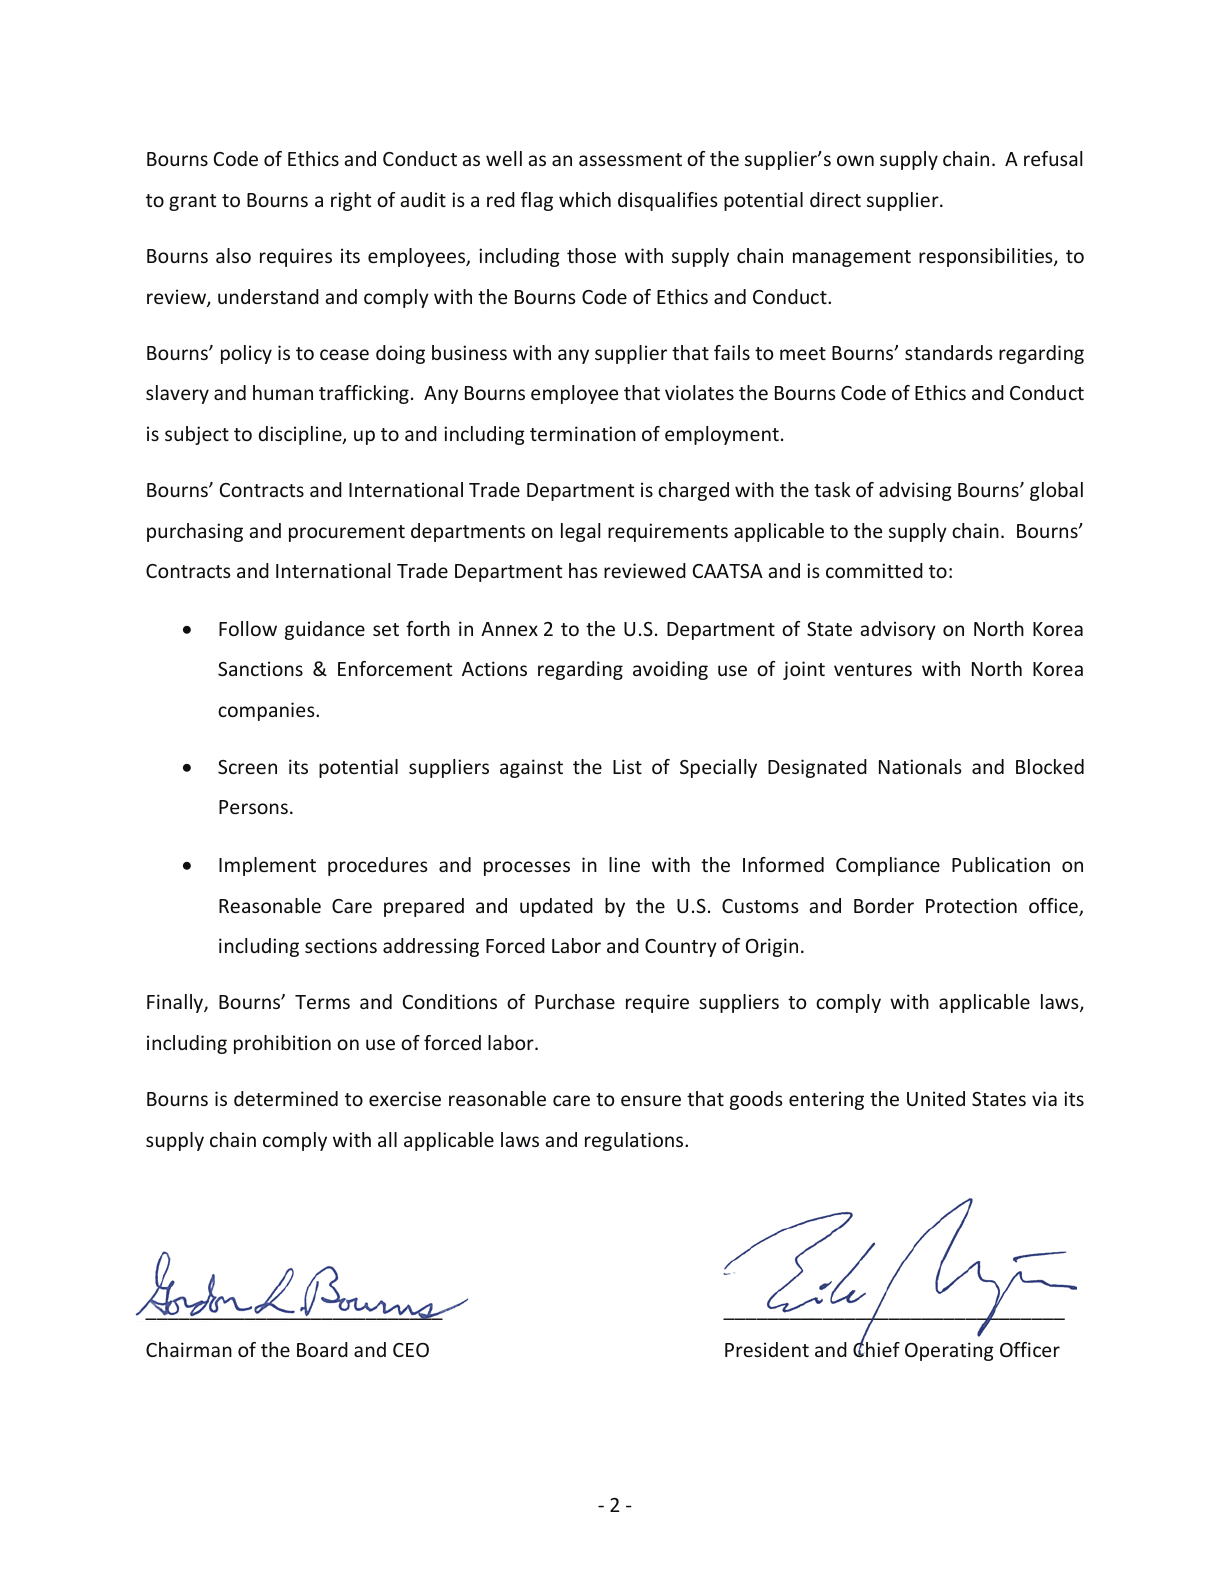 The height and width of the screenshot is (1589, 1228). Describe the element at coordinates (915, 491) in the screenshot. I see `advising` at that location.
